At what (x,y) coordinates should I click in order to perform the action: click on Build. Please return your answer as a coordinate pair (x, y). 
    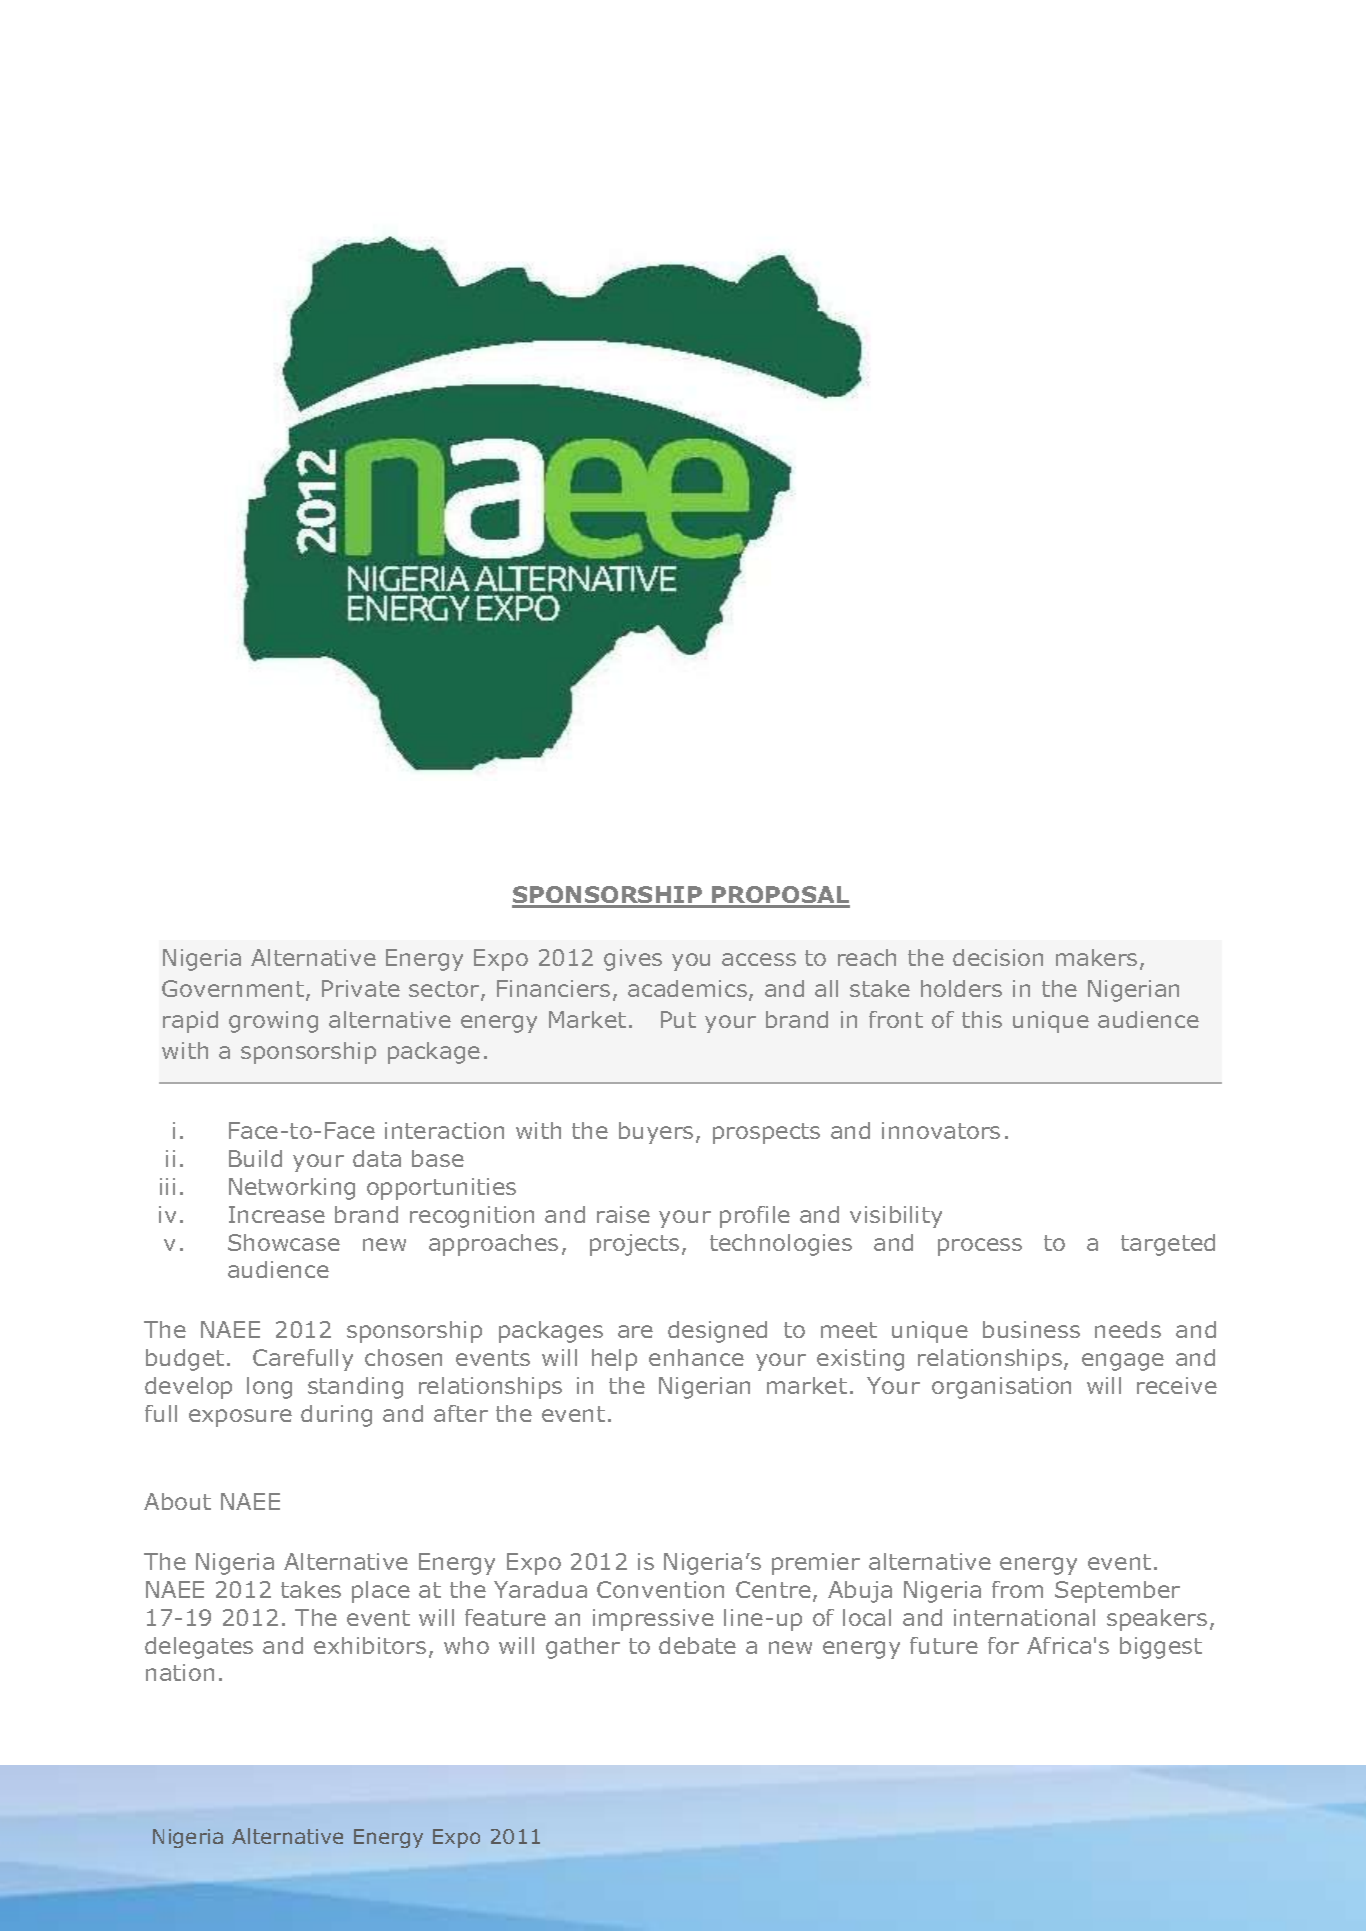
    Looking at the image, I should click on (255, 1158).
